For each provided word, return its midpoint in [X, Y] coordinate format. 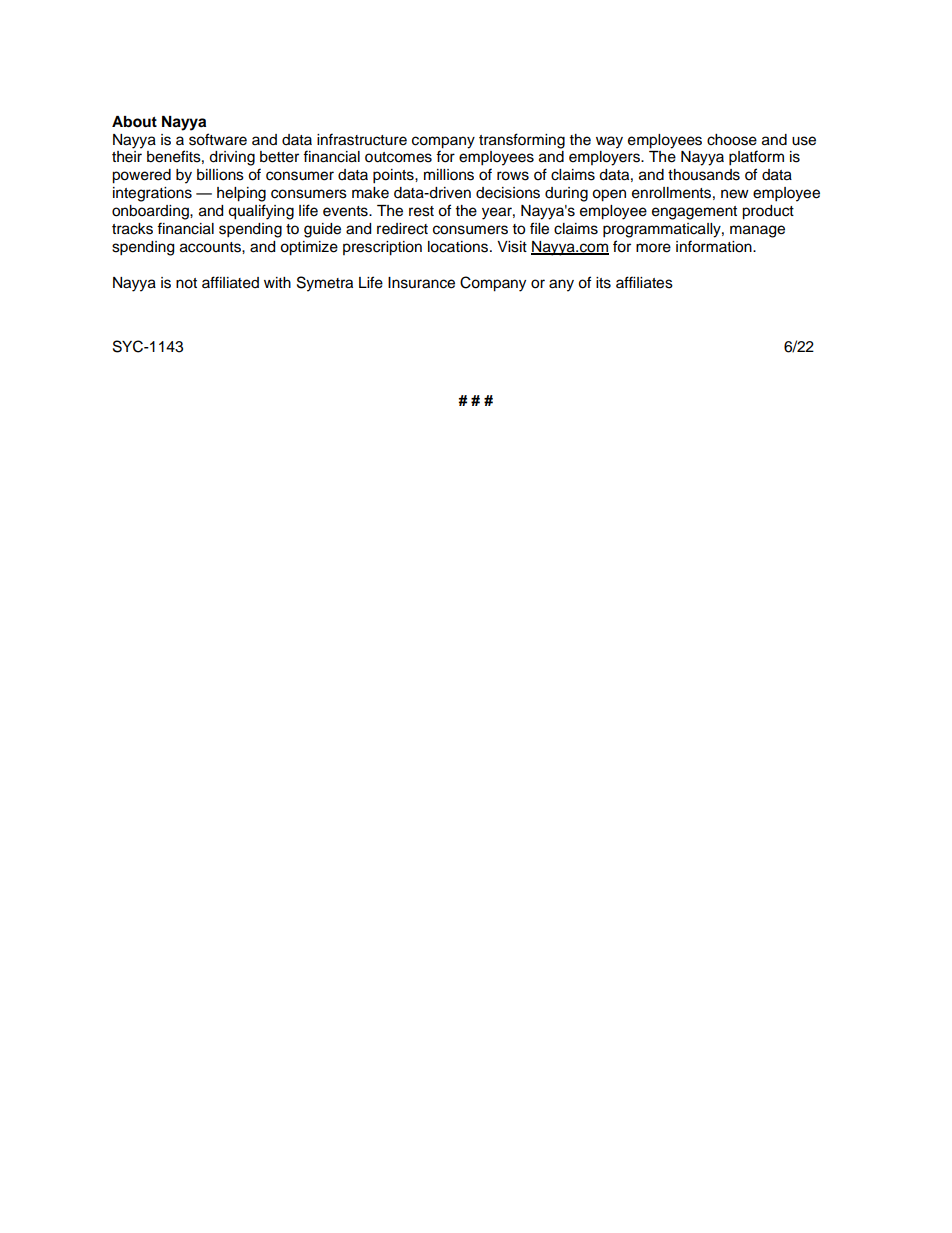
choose [732, 140]
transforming [522, 141]
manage [757, 231]
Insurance [421, 283]
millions [449, 175]
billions [220, 175]
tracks [132, 229]
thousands [704, 175]
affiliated [230, 282]
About [134, 122]
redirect [402, 229]
